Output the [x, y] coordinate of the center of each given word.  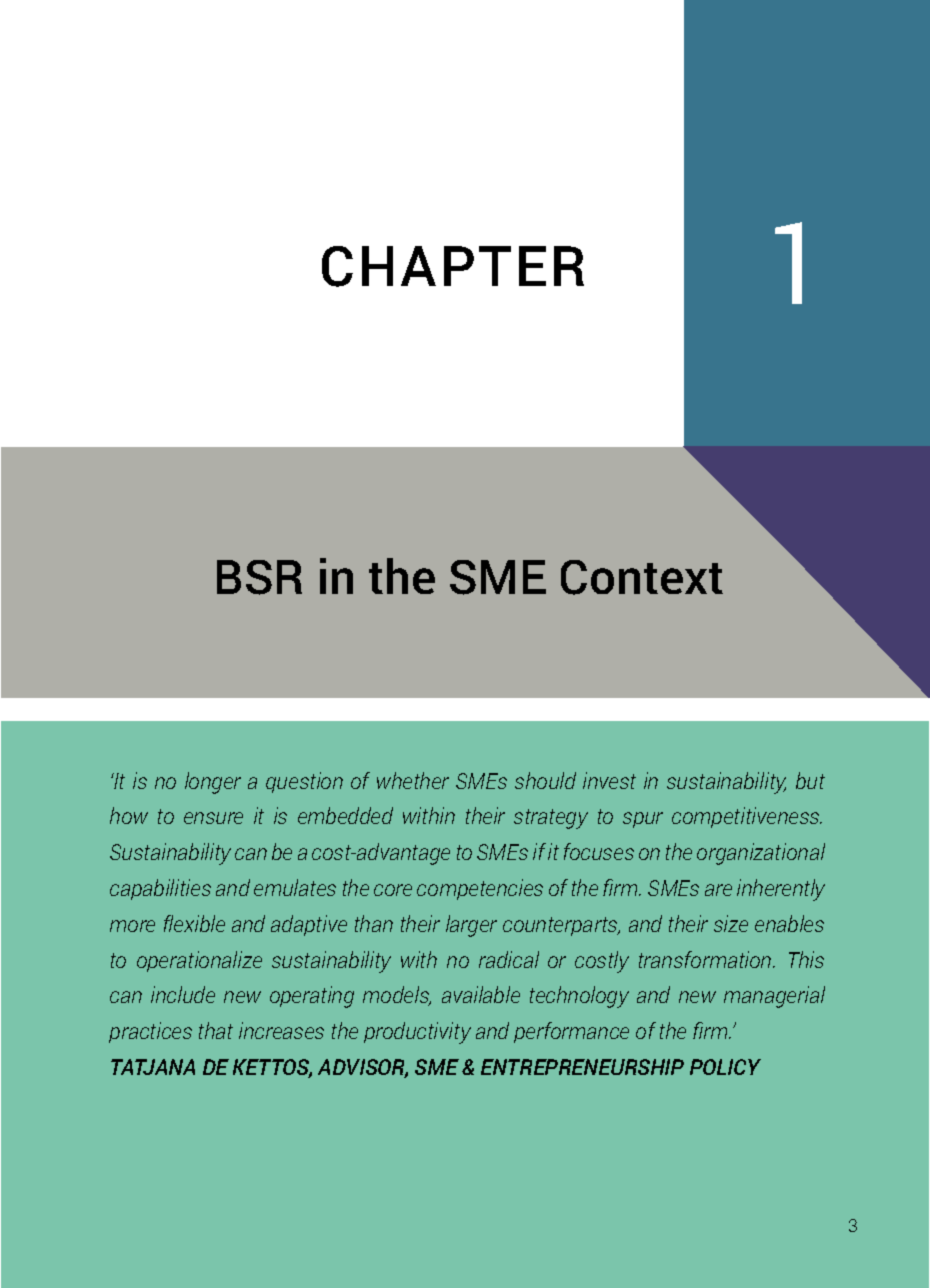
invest [609, 780]
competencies [480, 889]
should [545, 780]
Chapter [453, 266]
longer [213, 783]
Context [642, 577]
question [304, 782]
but [810, 780]
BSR [259, 577]
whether [413, 780]
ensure [213, 818]
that [216, 1030]
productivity [417, 1033]
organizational [761, 854]
